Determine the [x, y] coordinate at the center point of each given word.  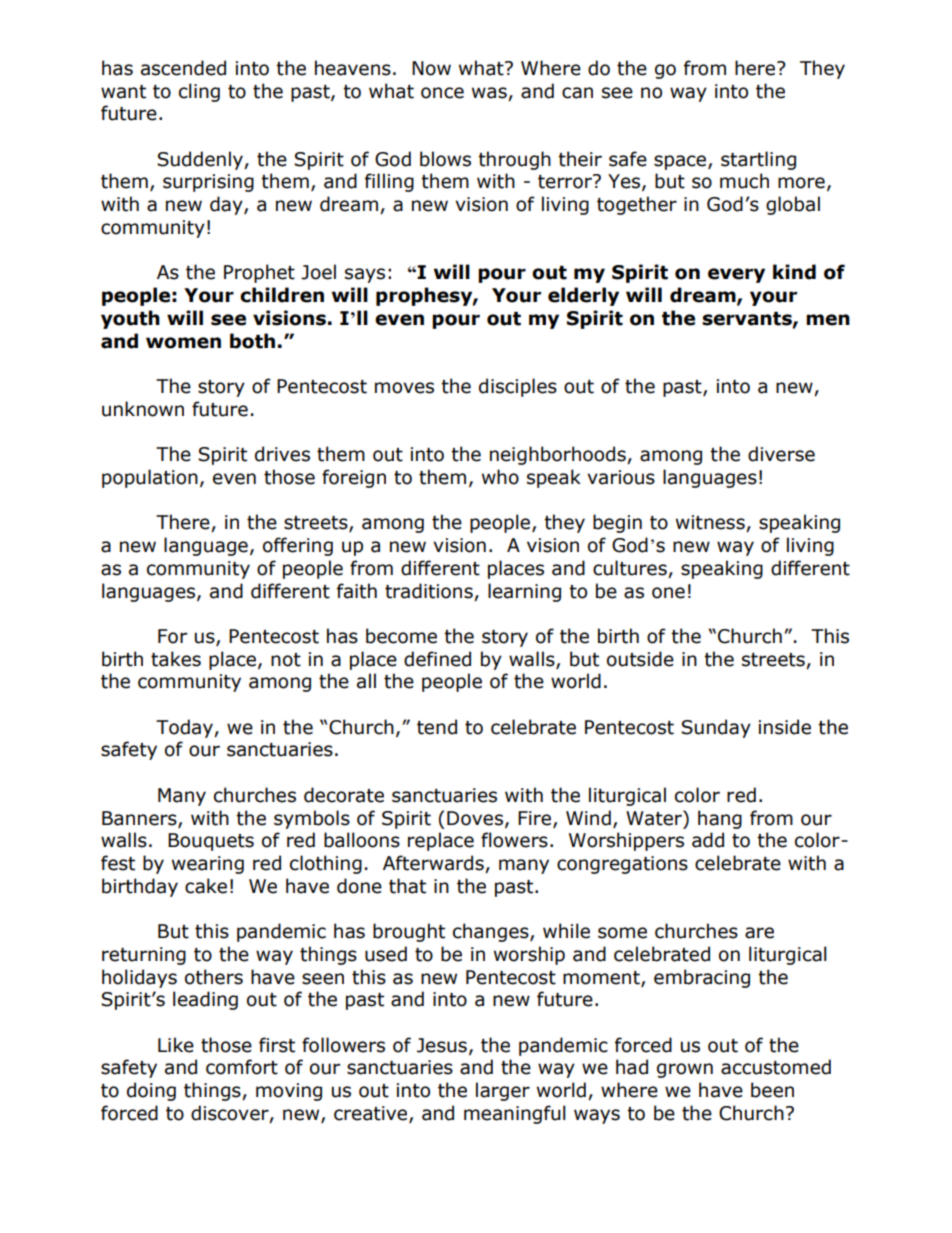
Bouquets [211, 842]
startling [758, 160]
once [442, 93]
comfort [242, 1067]
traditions [429, 591]
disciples [518, 387]
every [736, 275]
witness [711, 523]
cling [199, 92]
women [183, 343]
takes [176, 659]
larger [503, 1091]
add [708, 840]
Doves [476, 819]
